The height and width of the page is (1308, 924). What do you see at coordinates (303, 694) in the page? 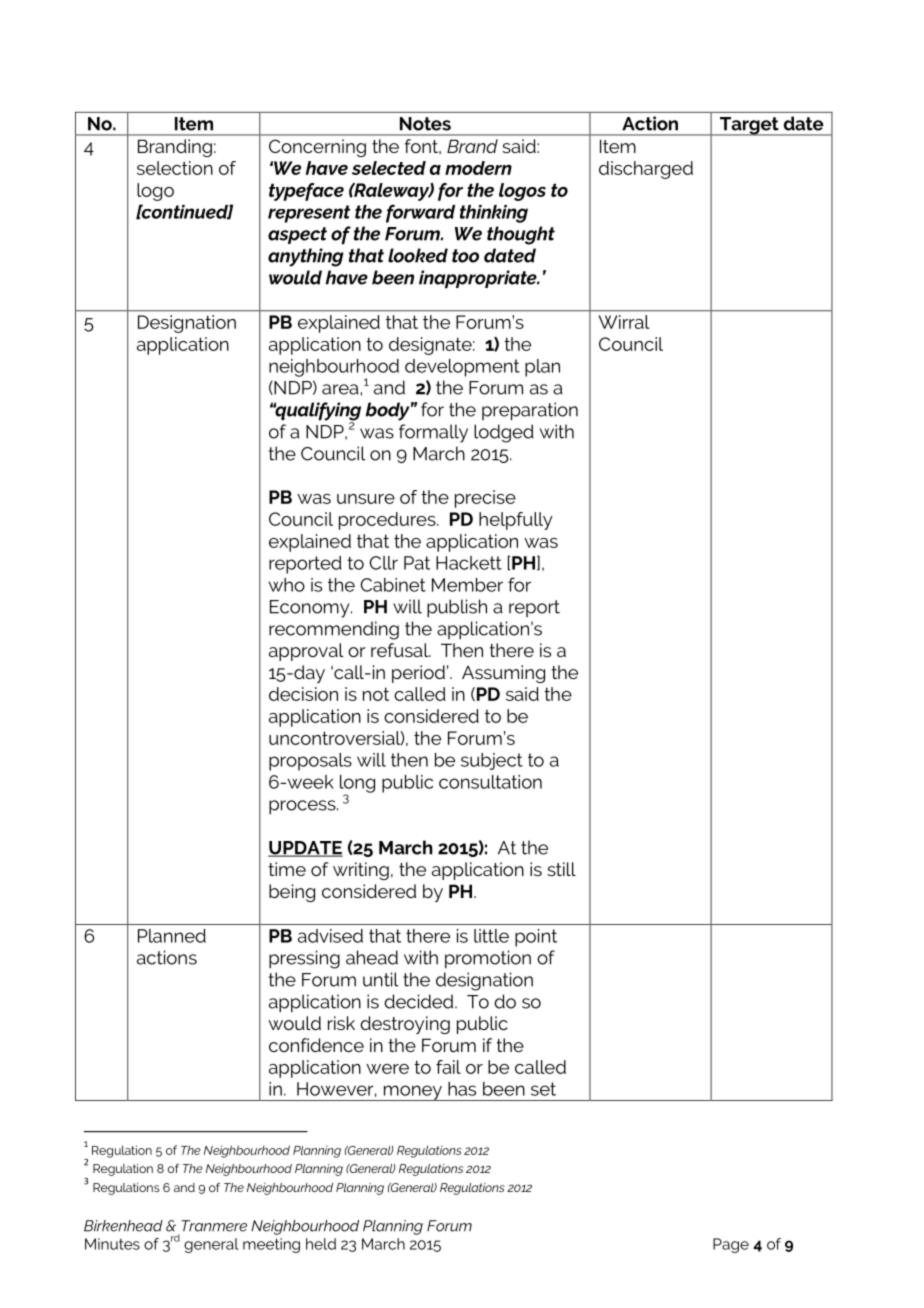
I see `decision` at bounding box center [303, 694].
